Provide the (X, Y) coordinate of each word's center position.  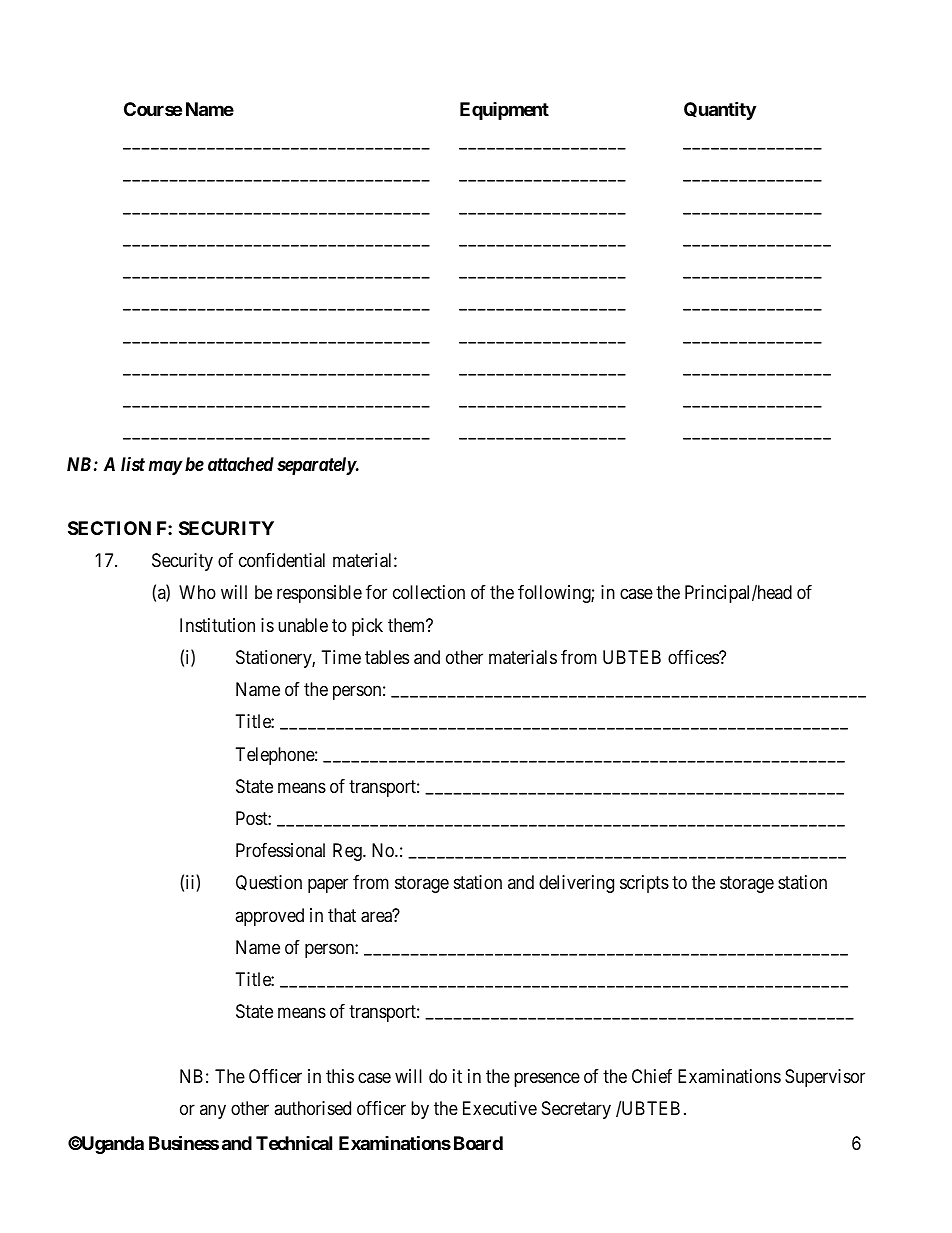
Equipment (504, 111)
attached (241, 464)
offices (694, 657)
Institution (217, 625)
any (213, 1112)
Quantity (720, 110)
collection (429, 592)
